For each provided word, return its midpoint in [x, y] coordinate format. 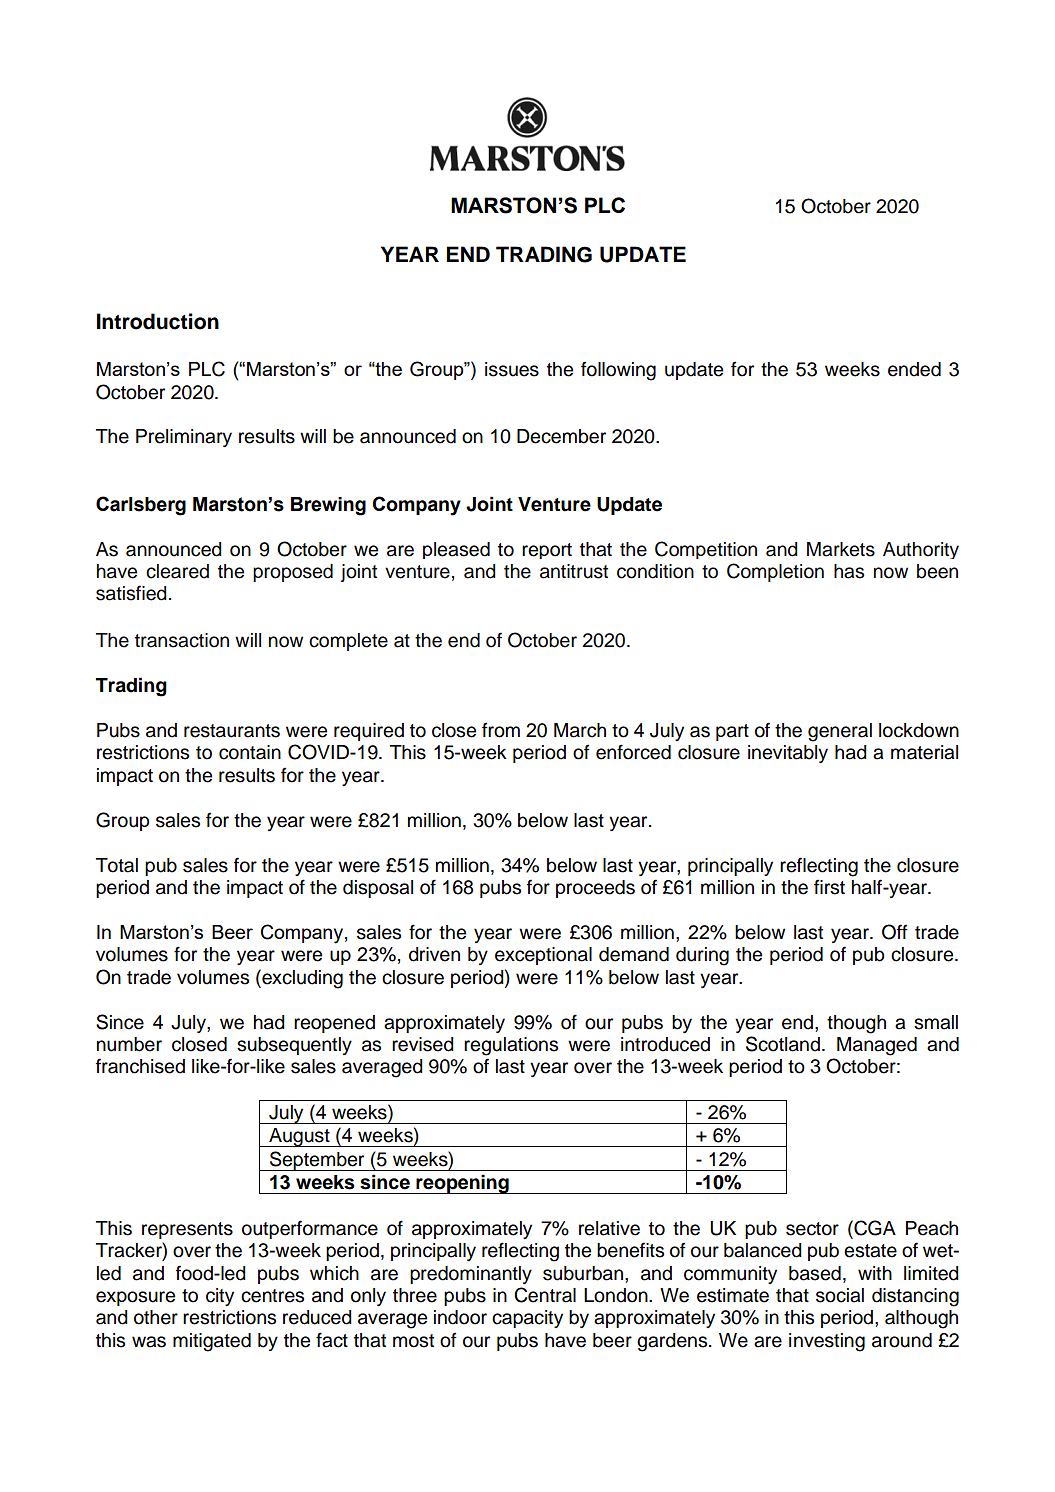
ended [914, 369]
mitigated [212, 1342]
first [829, 887]
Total [117, 865]
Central [545, 1295]
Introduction [158, 321]
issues [512, 369]
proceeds [595, 889]
